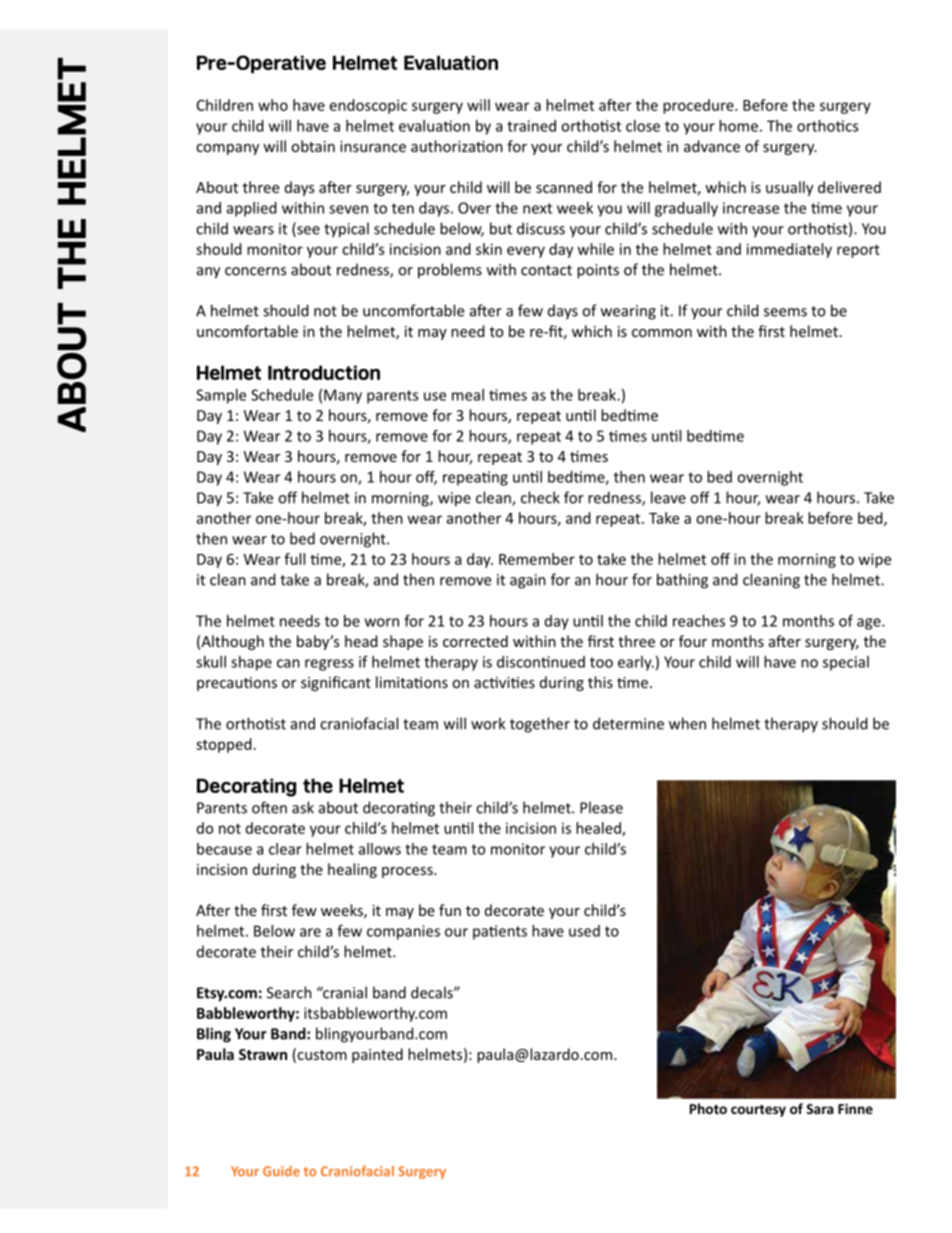  Describe the element at coordinates (599, 829) in the document. I see `healed` at that location.
